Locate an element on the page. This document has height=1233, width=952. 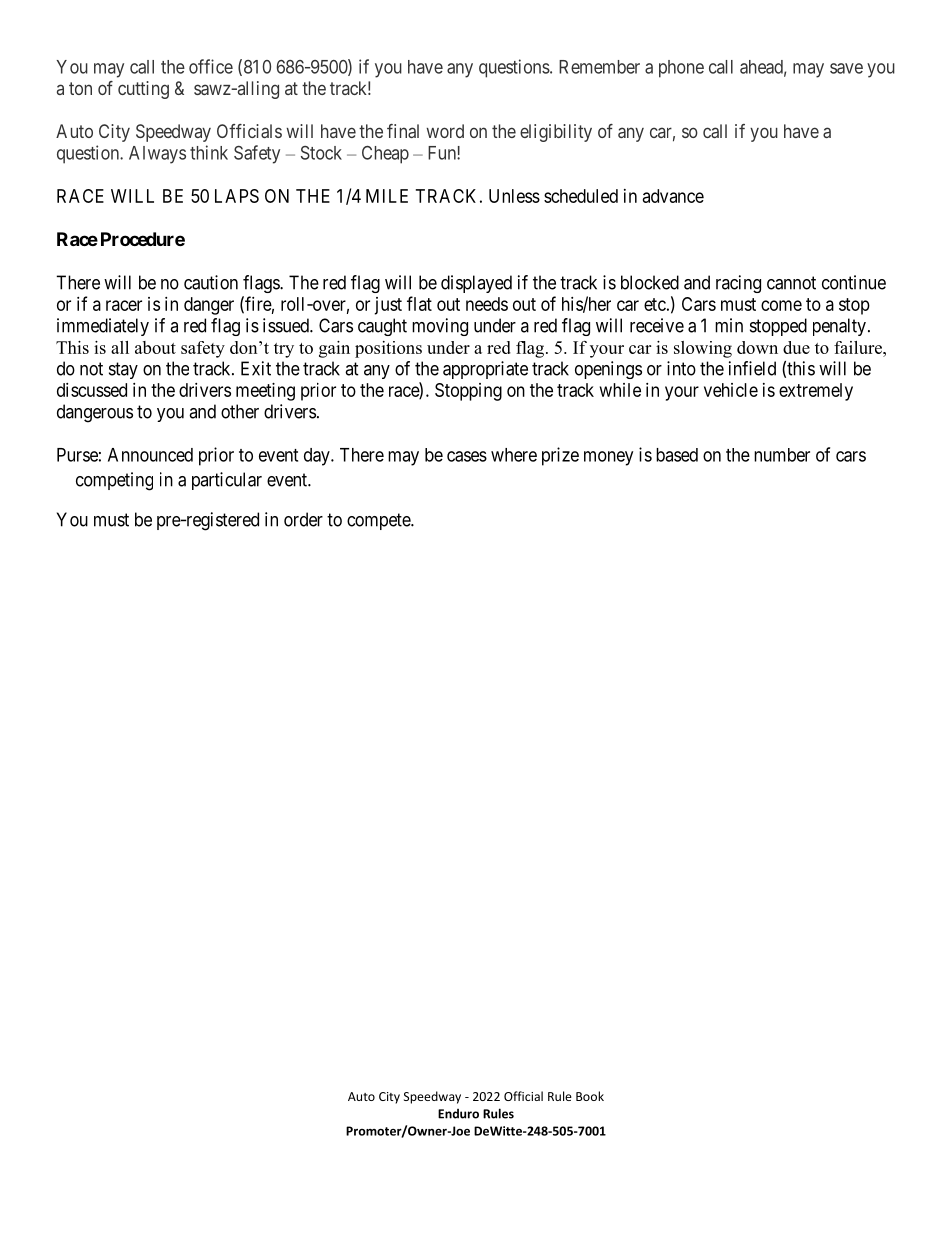
word is located at coordinates (445, 131).
